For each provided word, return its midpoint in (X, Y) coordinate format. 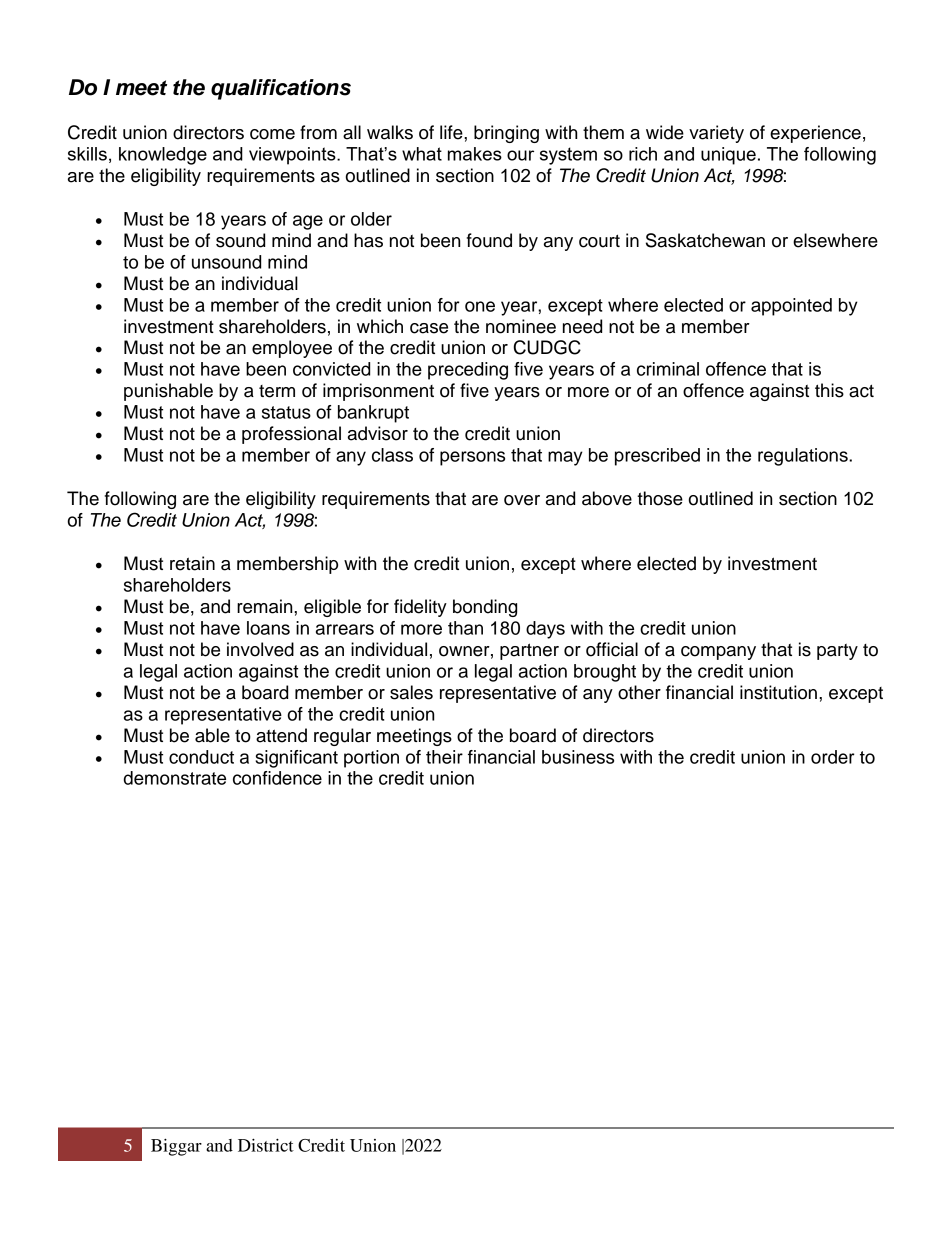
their (444, 757)
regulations (804, 457)
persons (472, 458)
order (833, 757)
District (266, 1145)
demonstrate (175, 778)
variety (716, 134)
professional (291, 435)
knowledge (163, 156)
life (452, 132)
